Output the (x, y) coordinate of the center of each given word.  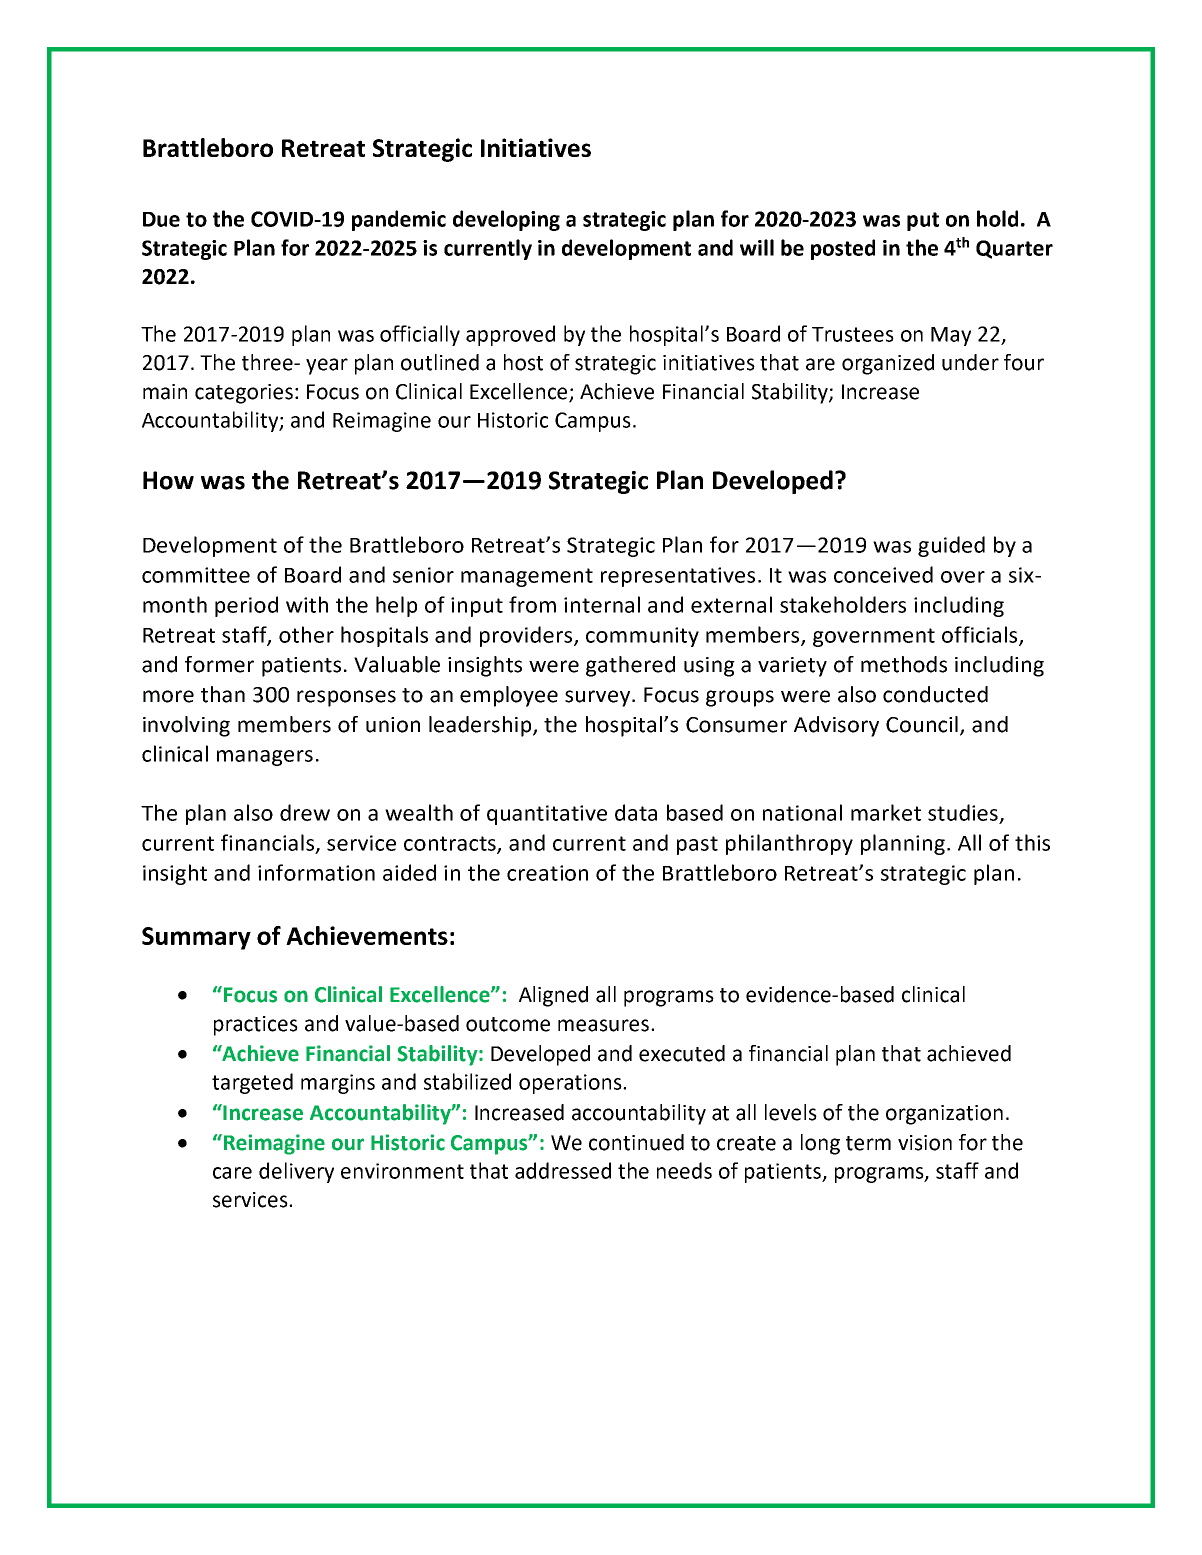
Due (161, 219)
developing (506, 220)
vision (925, 1143)
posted (843, 249)
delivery (296, 1172)
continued (636, 1142)
